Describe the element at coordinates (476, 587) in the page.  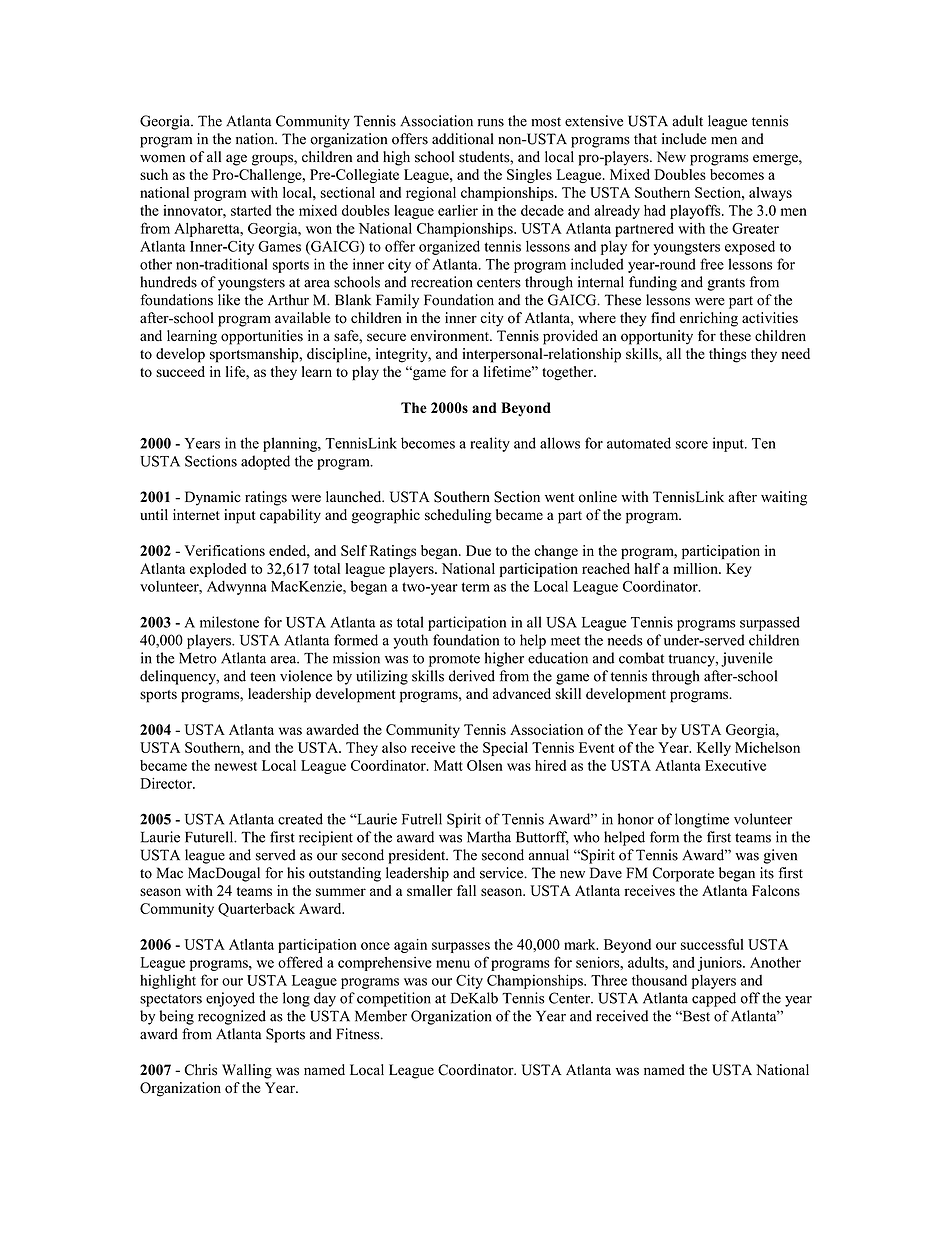
I see `term` at that location.
